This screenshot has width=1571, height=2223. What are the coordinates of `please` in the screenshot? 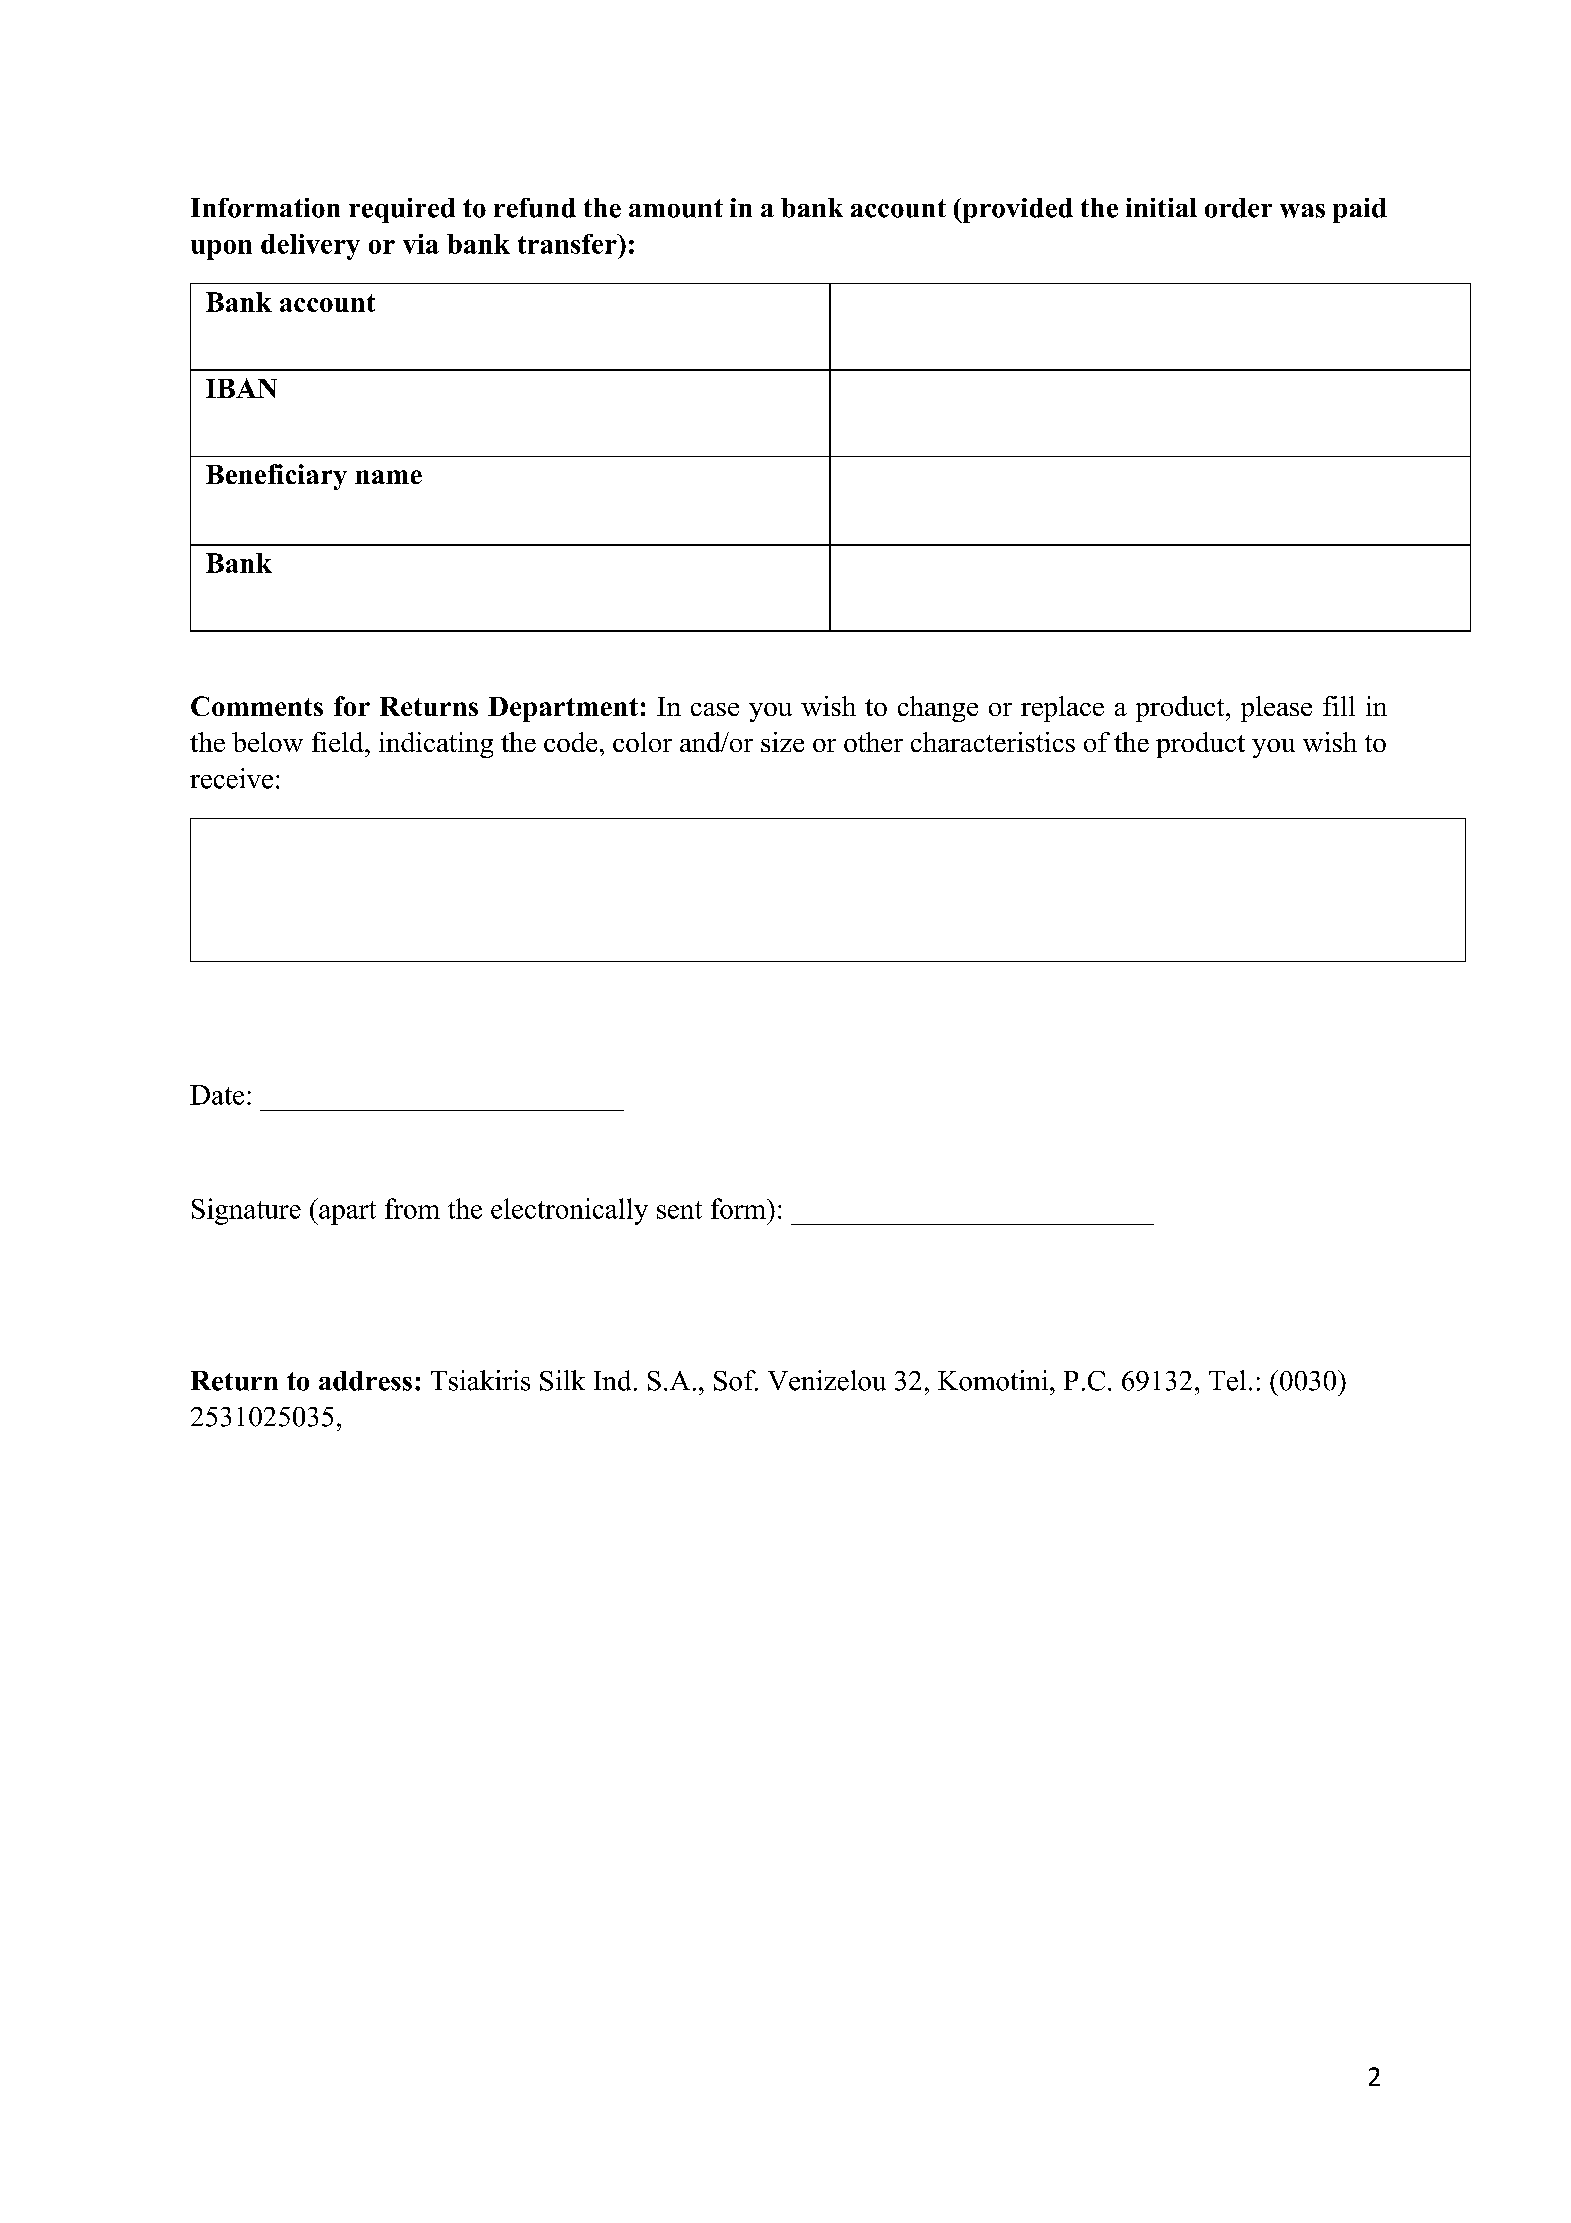 It's located at (1276, 709).
